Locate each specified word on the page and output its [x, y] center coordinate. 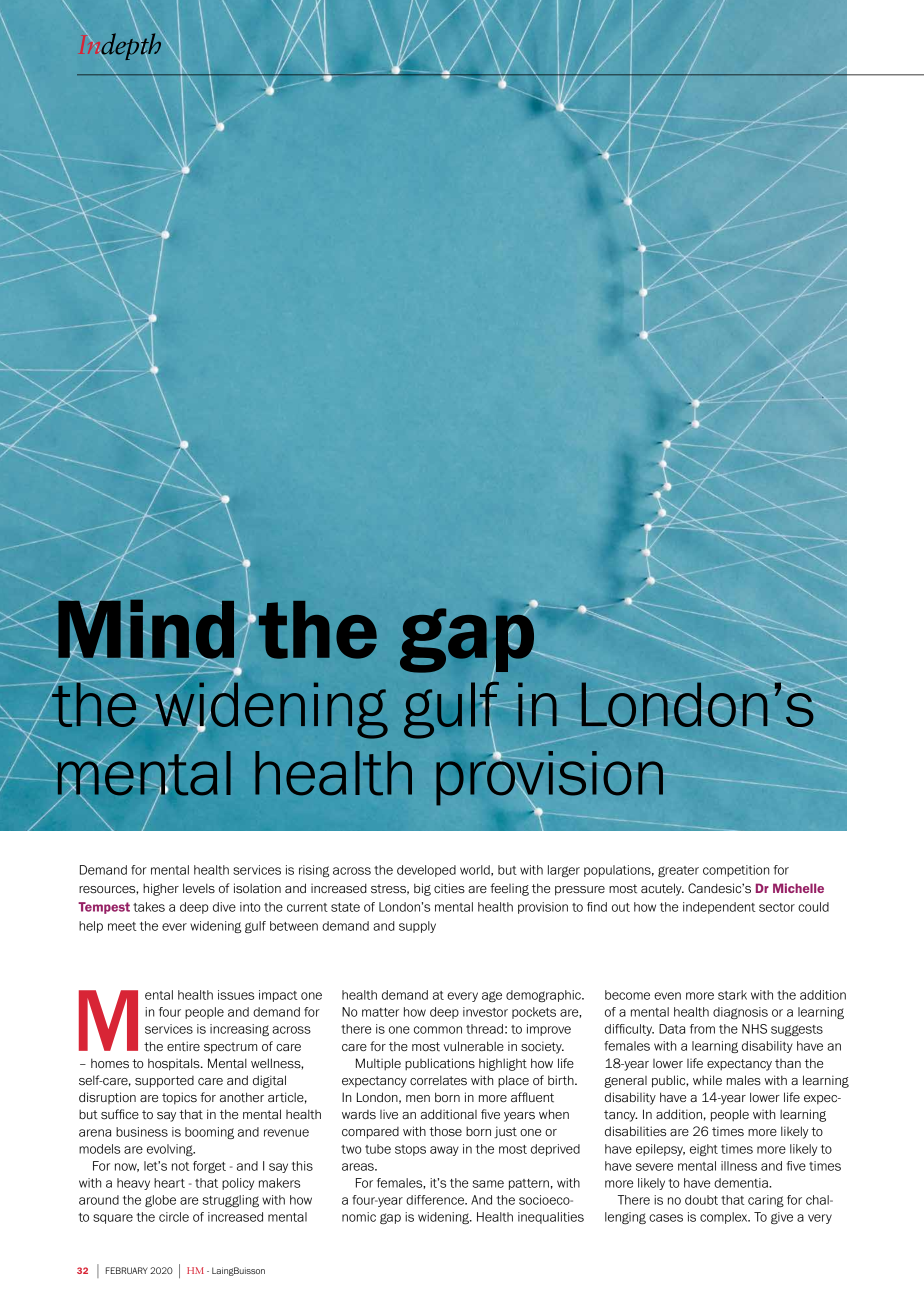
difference [436, 1200]
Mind [146, 629]
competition [736, 871]
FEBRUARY [127, 1270]
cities [449, 888]
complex [725, 1218]
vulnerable [473, 1046]
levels [199, 888]
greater [678, 871]
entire [183, 1046]
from [702, 1029]
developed [426, 871]
